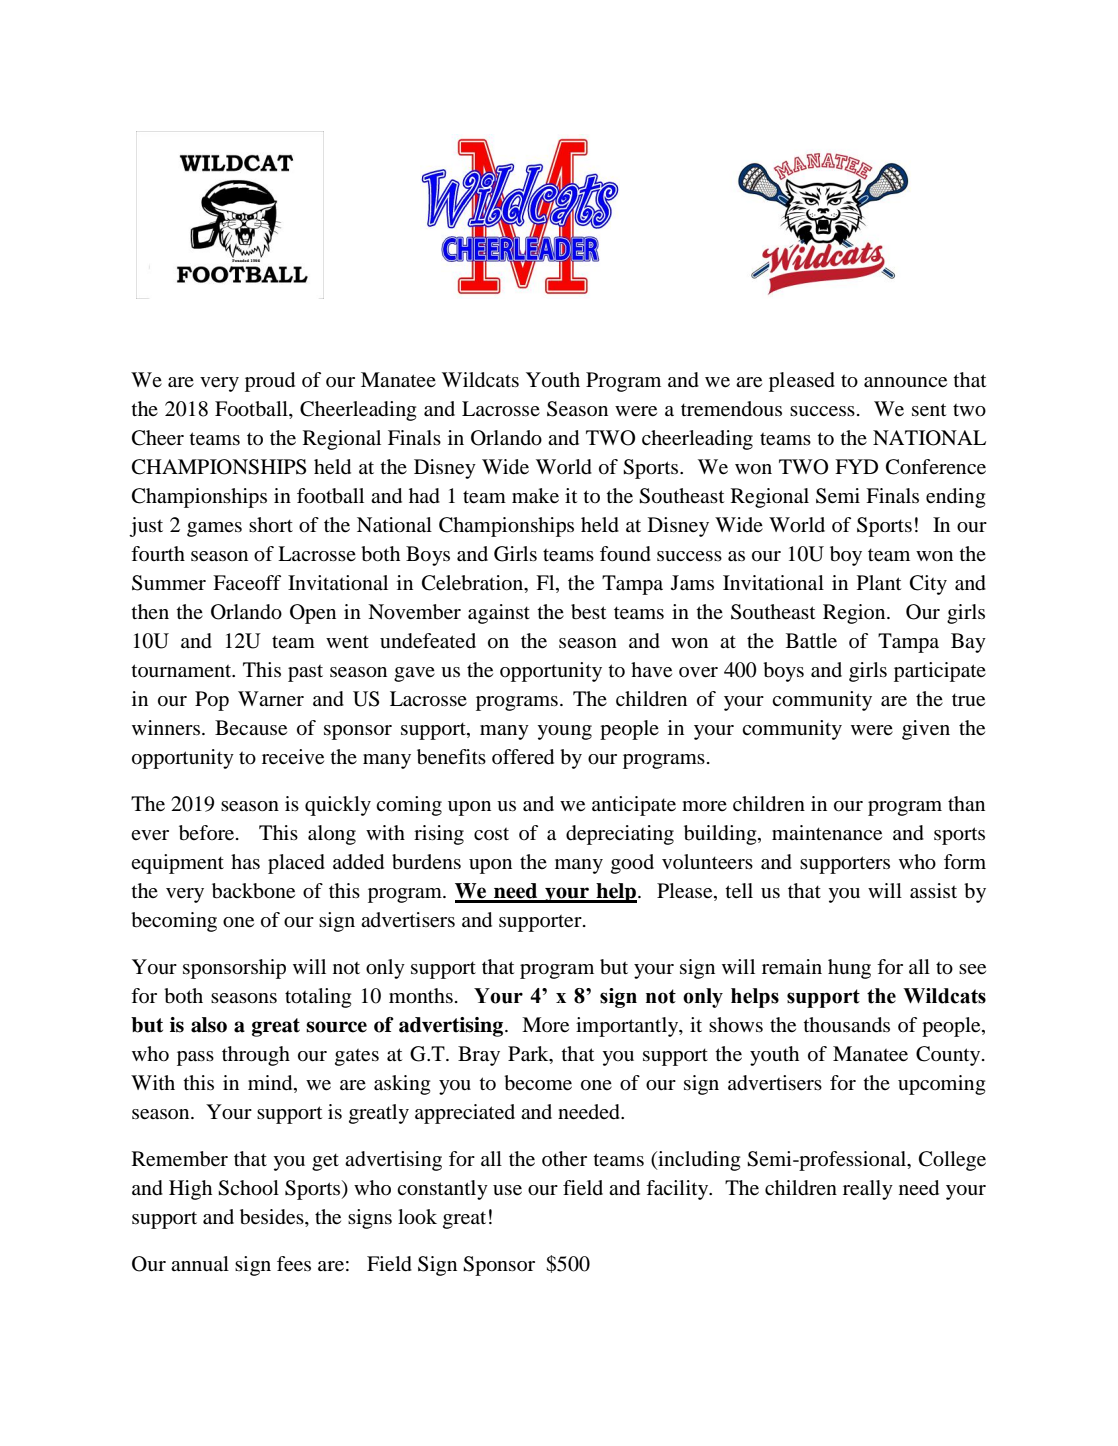  Describe the element at coordinates (535, 496) in the document. I see `make` at that location.
